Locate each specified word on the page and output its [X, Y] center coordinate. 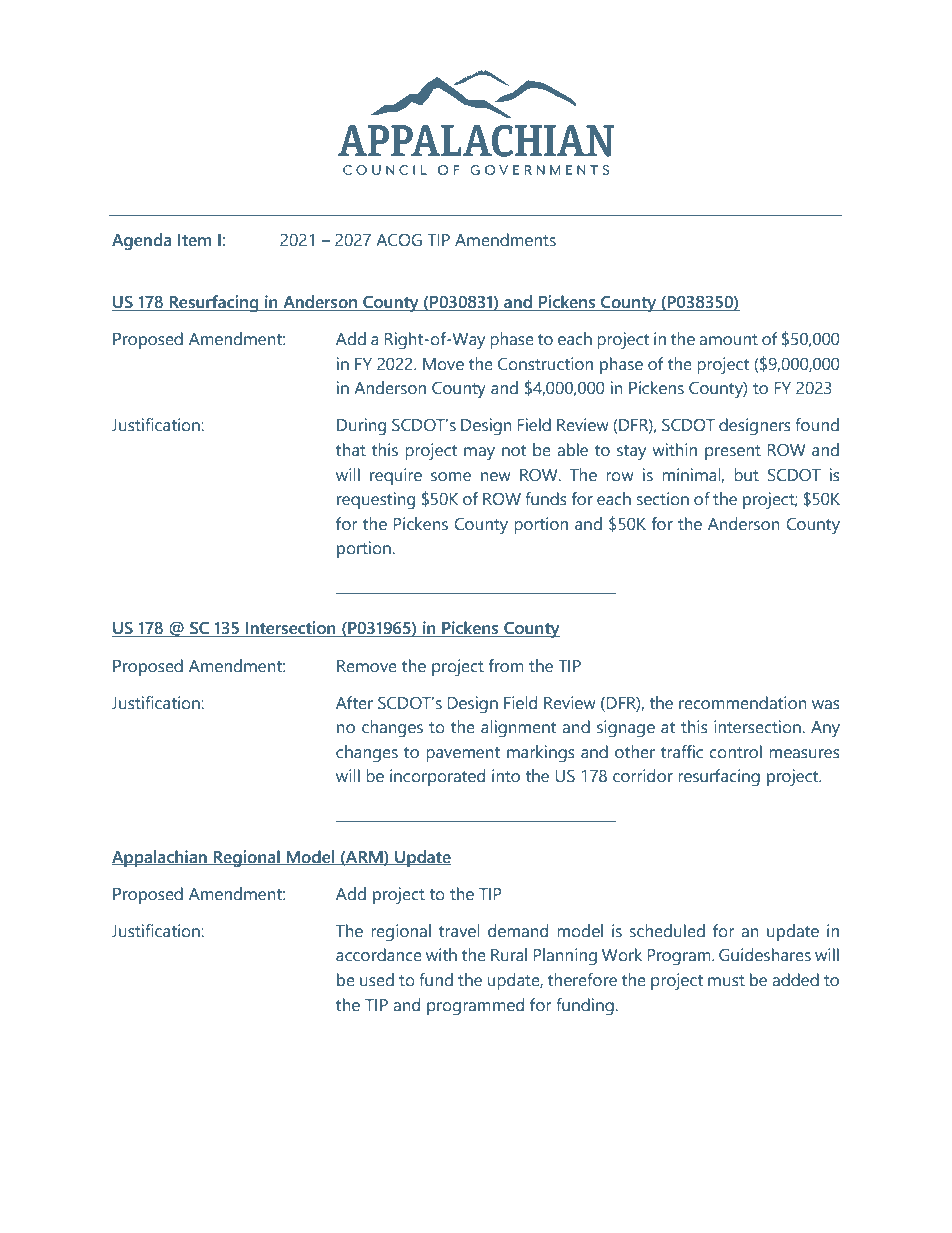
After [354, 703]
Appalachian [160, 858]
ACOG [399, 240]
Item [194, 240]
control [735, 752]
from [506, 666]
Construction [545, 364]
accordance [379, 955]
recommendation [743, 703]
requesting [376, 501]
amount [728, 340]
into [506, 776]
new [496, 477]
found [817, 425]
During [361, 427]
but [746, 475]
